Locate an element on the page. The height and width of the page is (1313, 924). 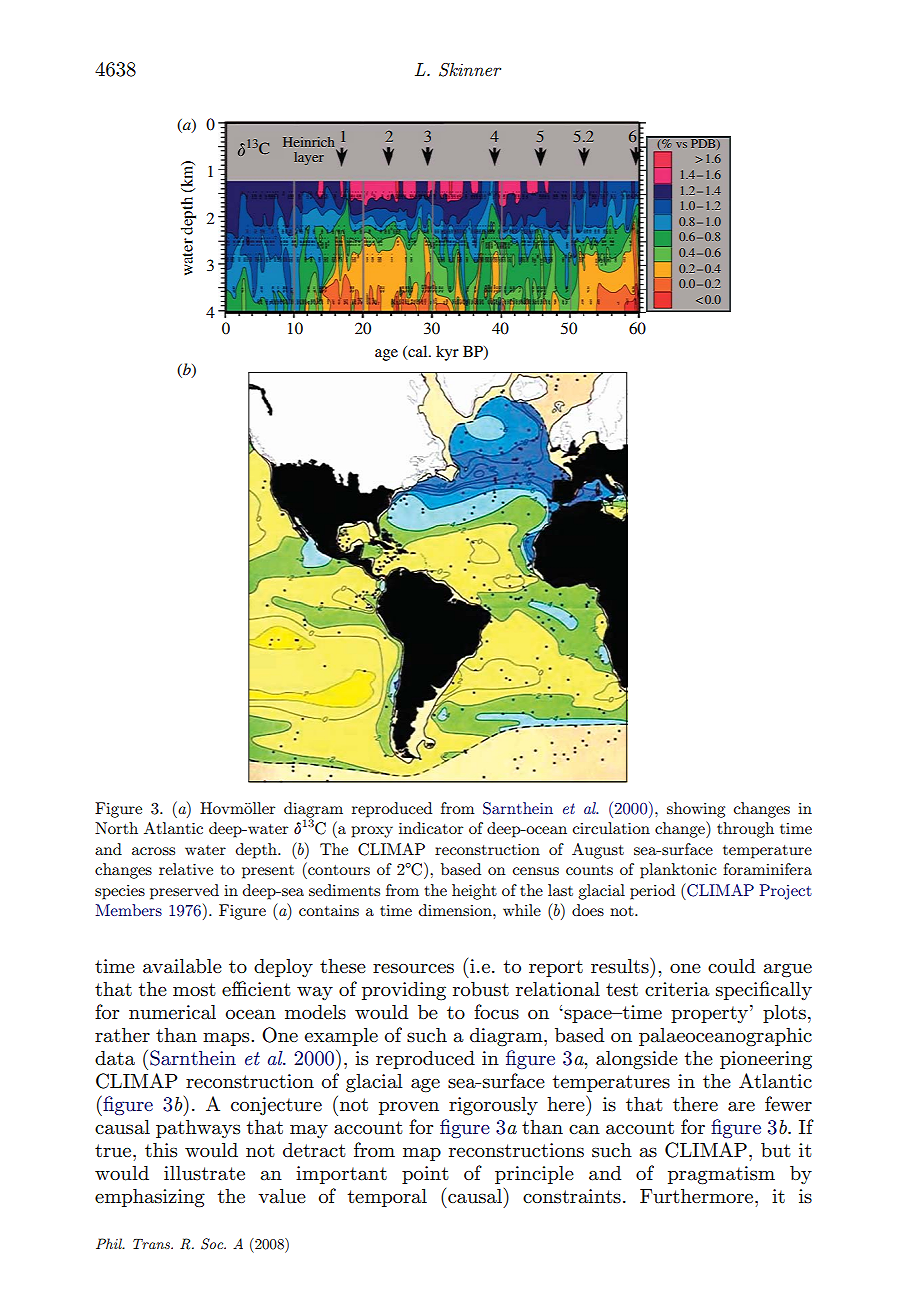
indicator is located at coordinates (431, 828).
